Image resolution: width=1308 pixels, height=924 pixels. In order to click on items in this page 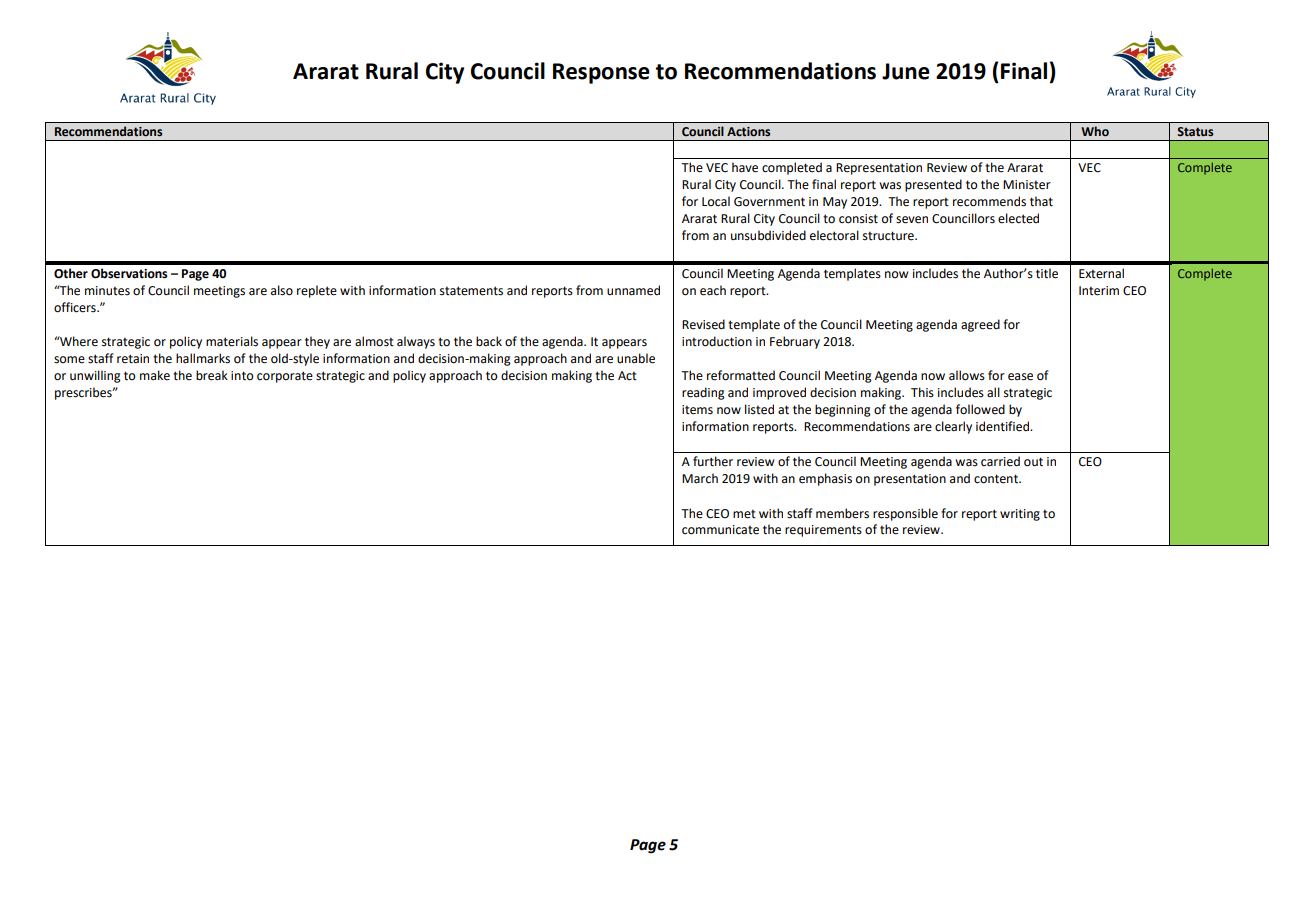, I will do `click(697, 410)`.
